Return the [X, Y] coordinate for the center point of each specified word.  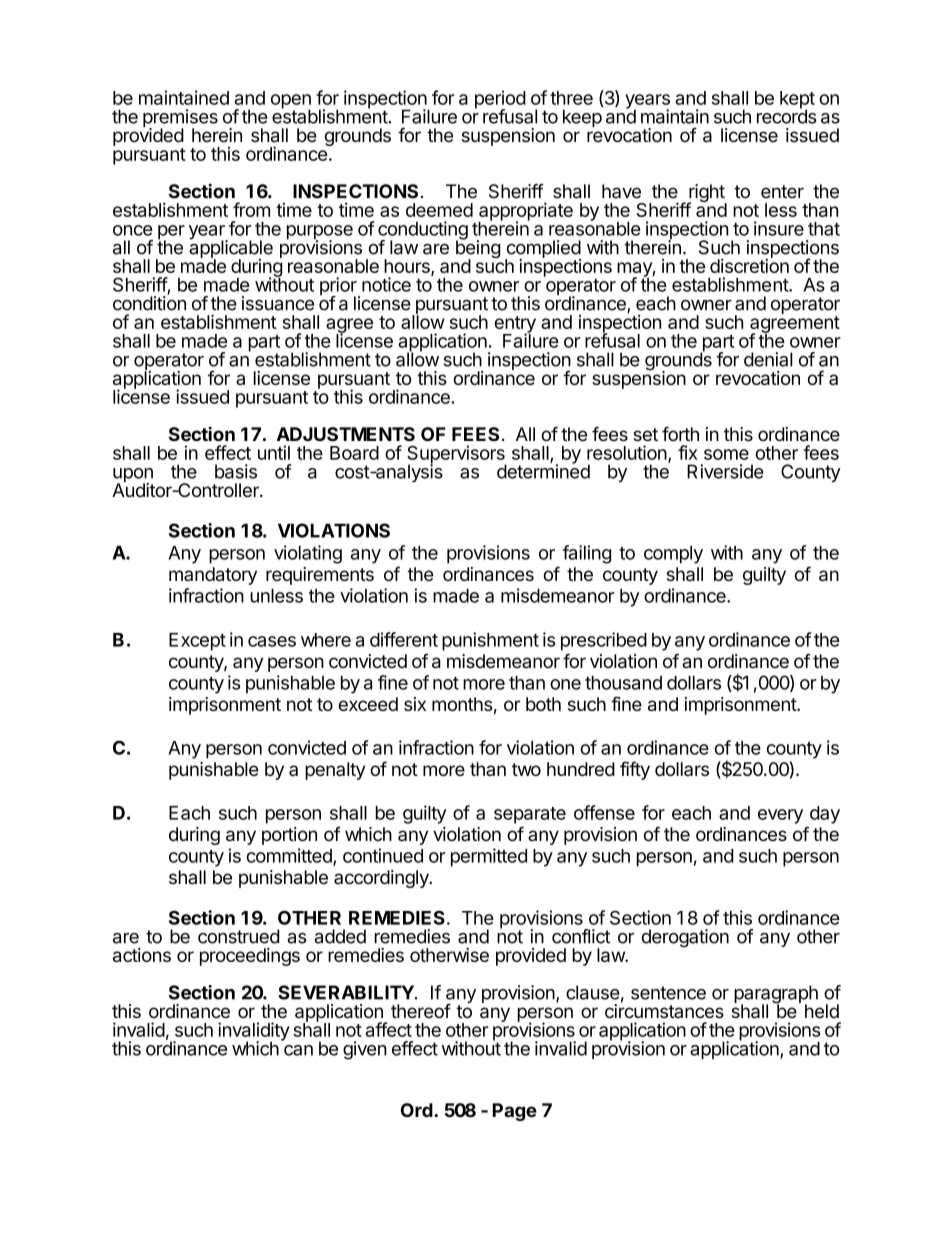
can [298, 1050]
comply [673, 555]
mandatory [213, 576]
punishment [490, 641]
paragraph [776, 995]
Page [514, 1112]
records [787, 115]
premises [180, 119]
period [500, 100]
